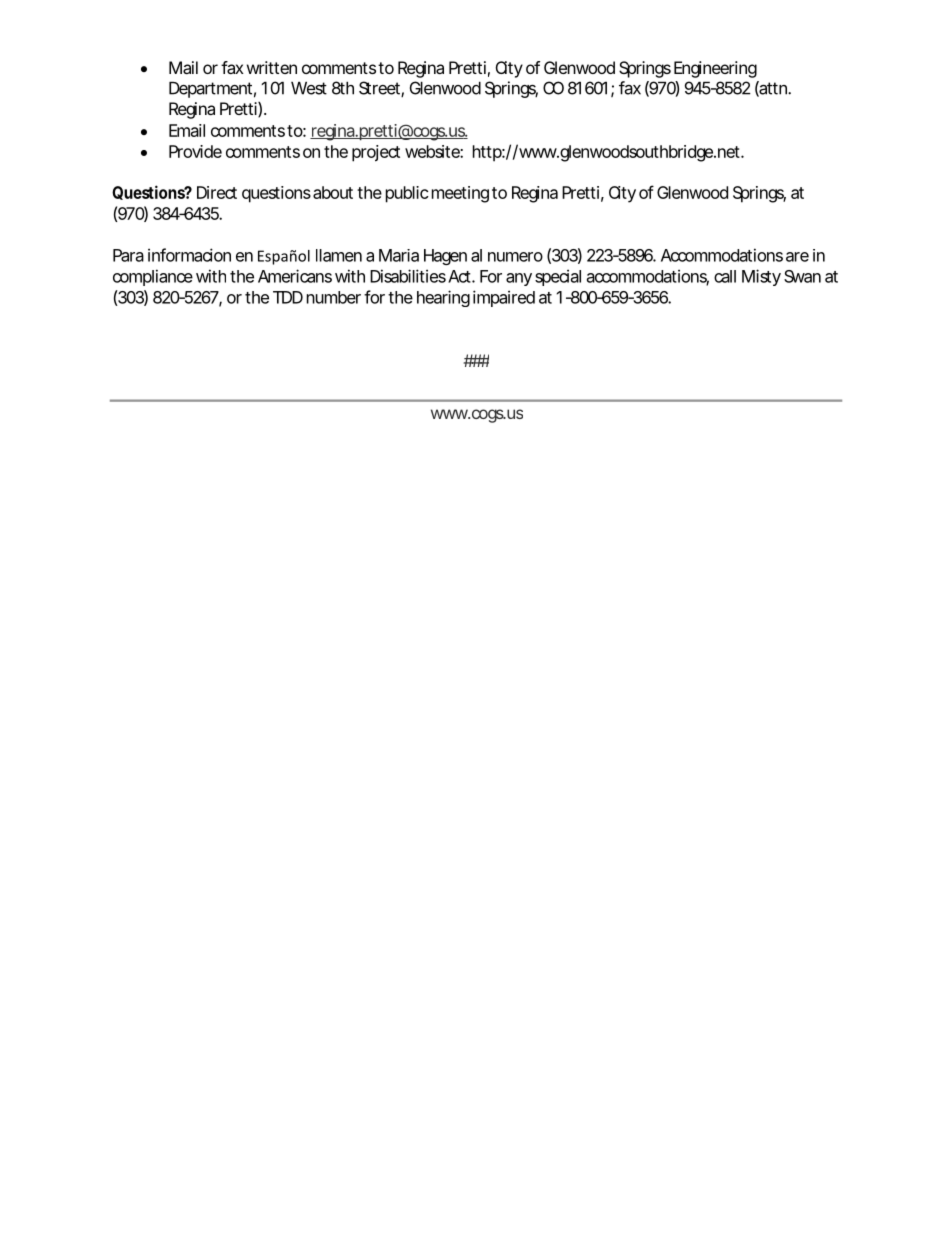  I want to click on TDD, so click(288, 297).
